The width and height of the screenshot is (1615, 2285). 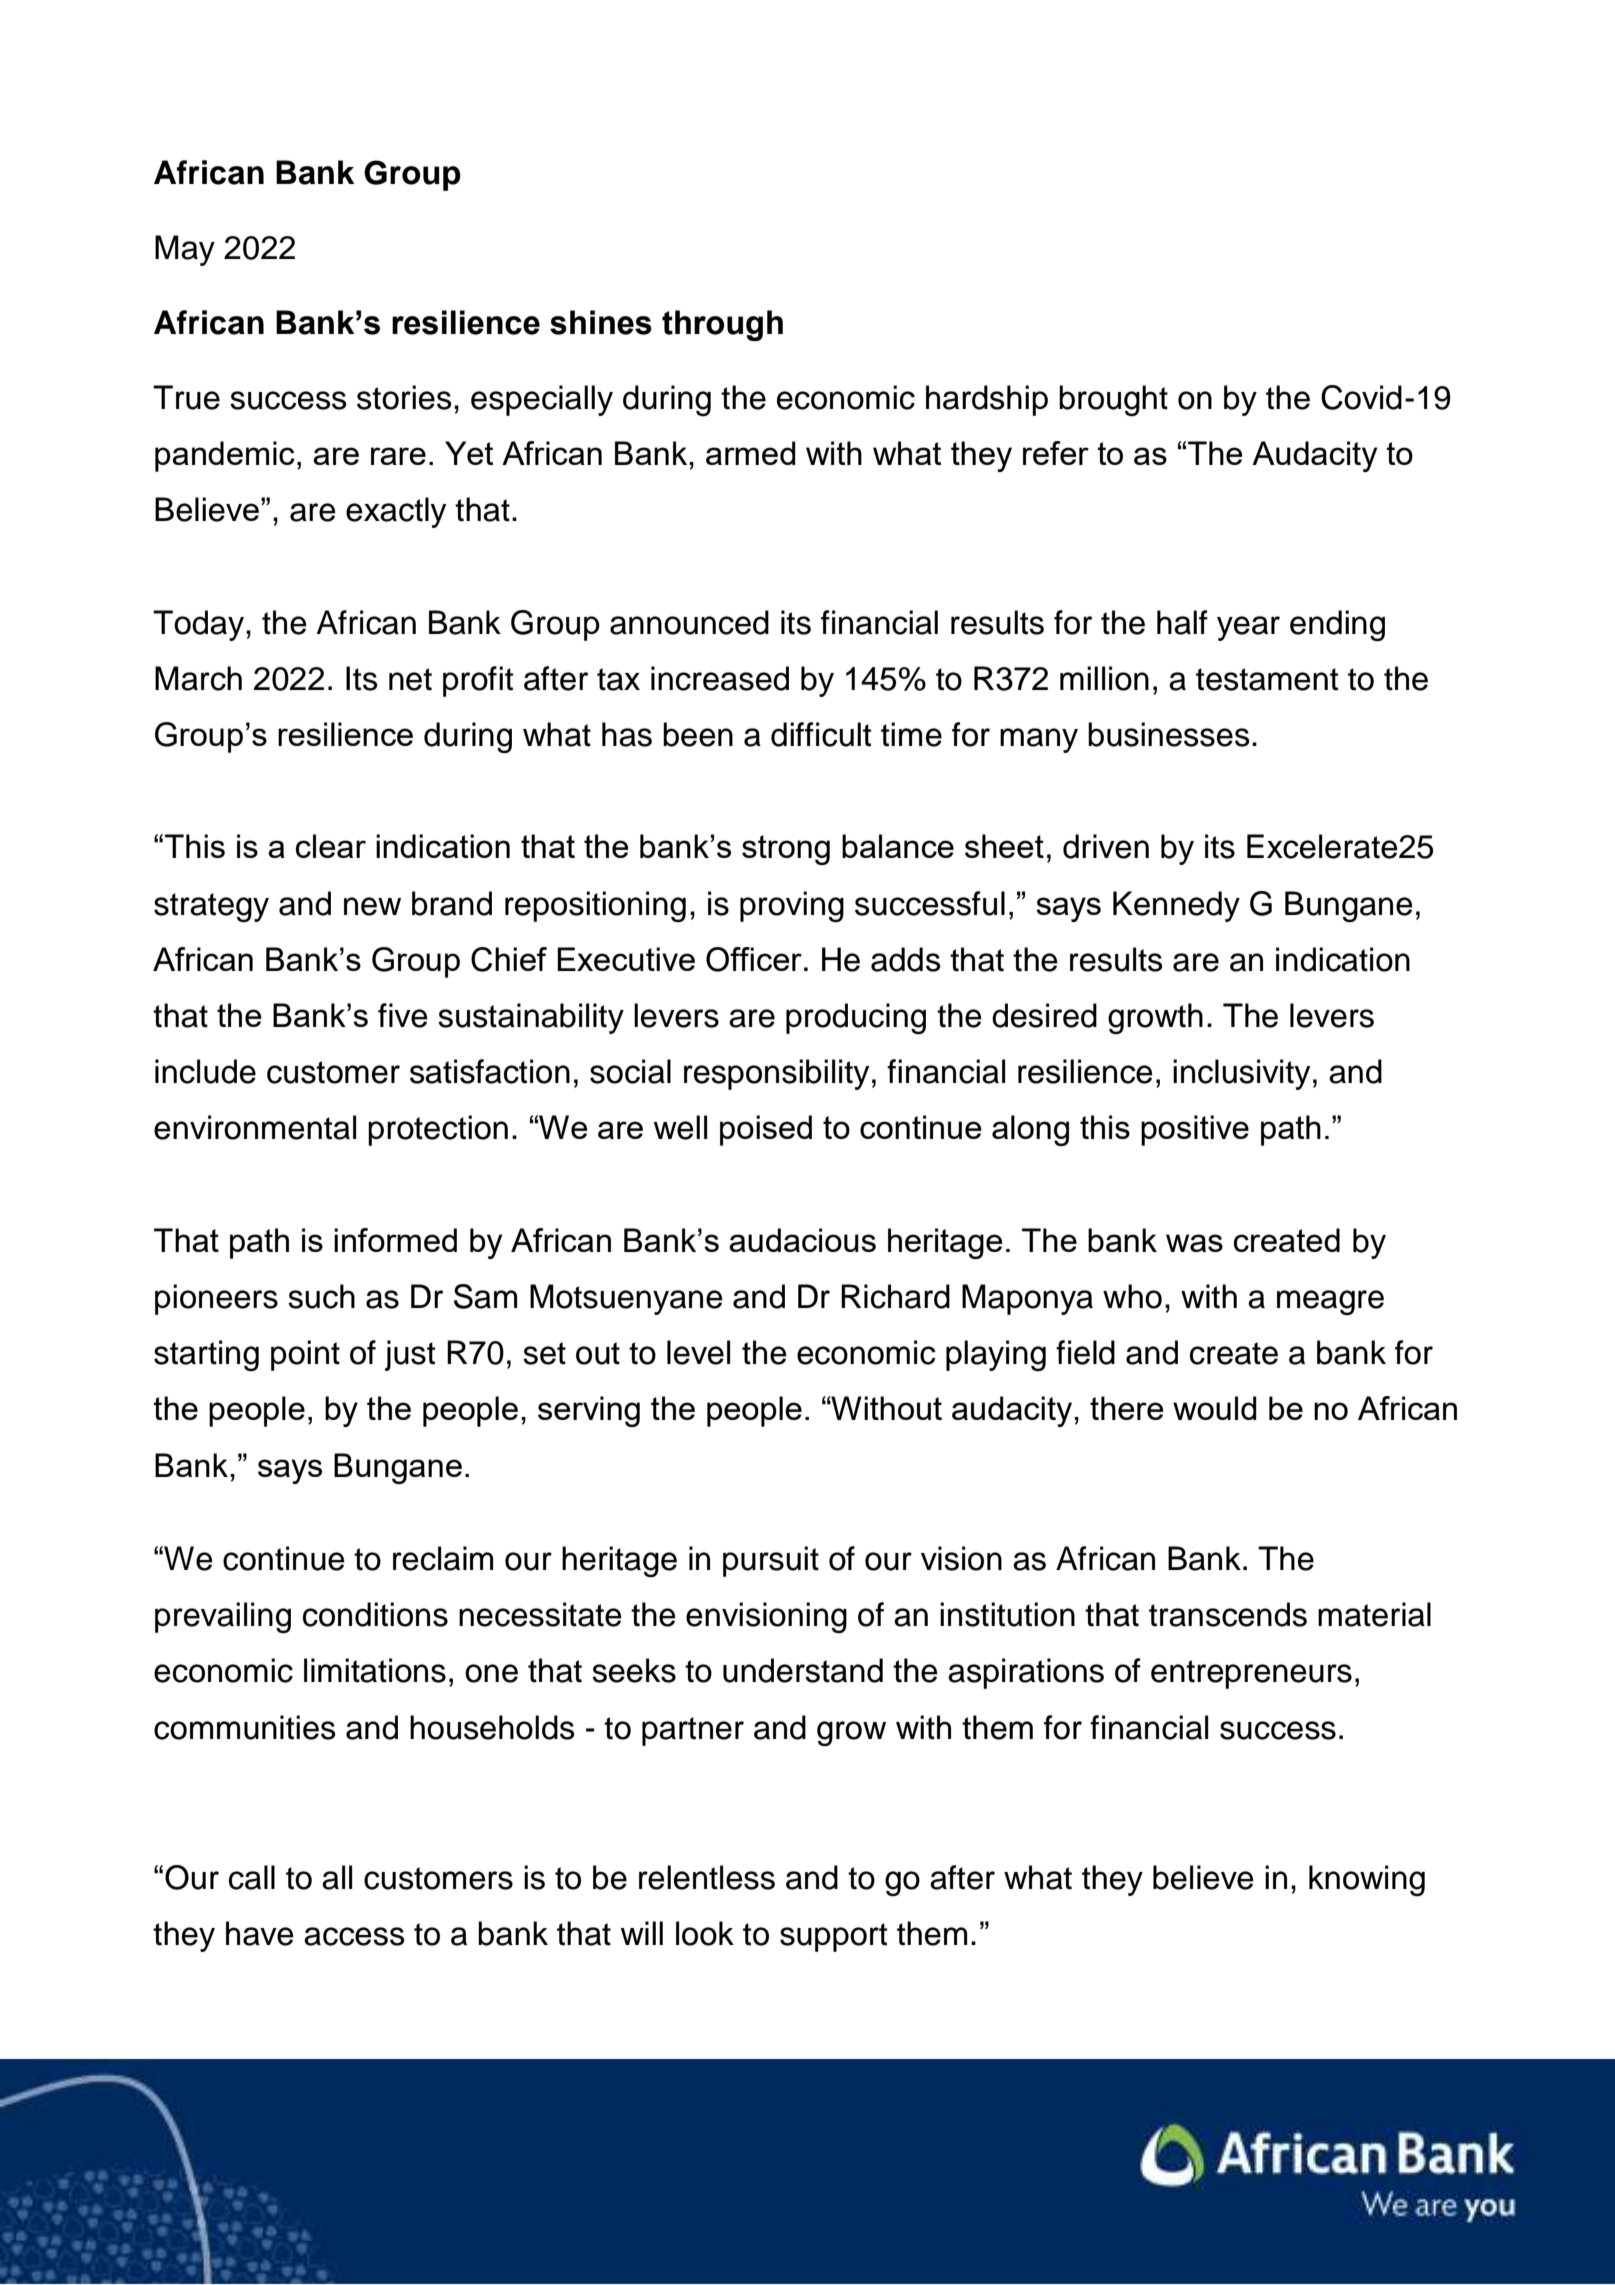 I want to click on relentless, so click(x=707, y=1877).
